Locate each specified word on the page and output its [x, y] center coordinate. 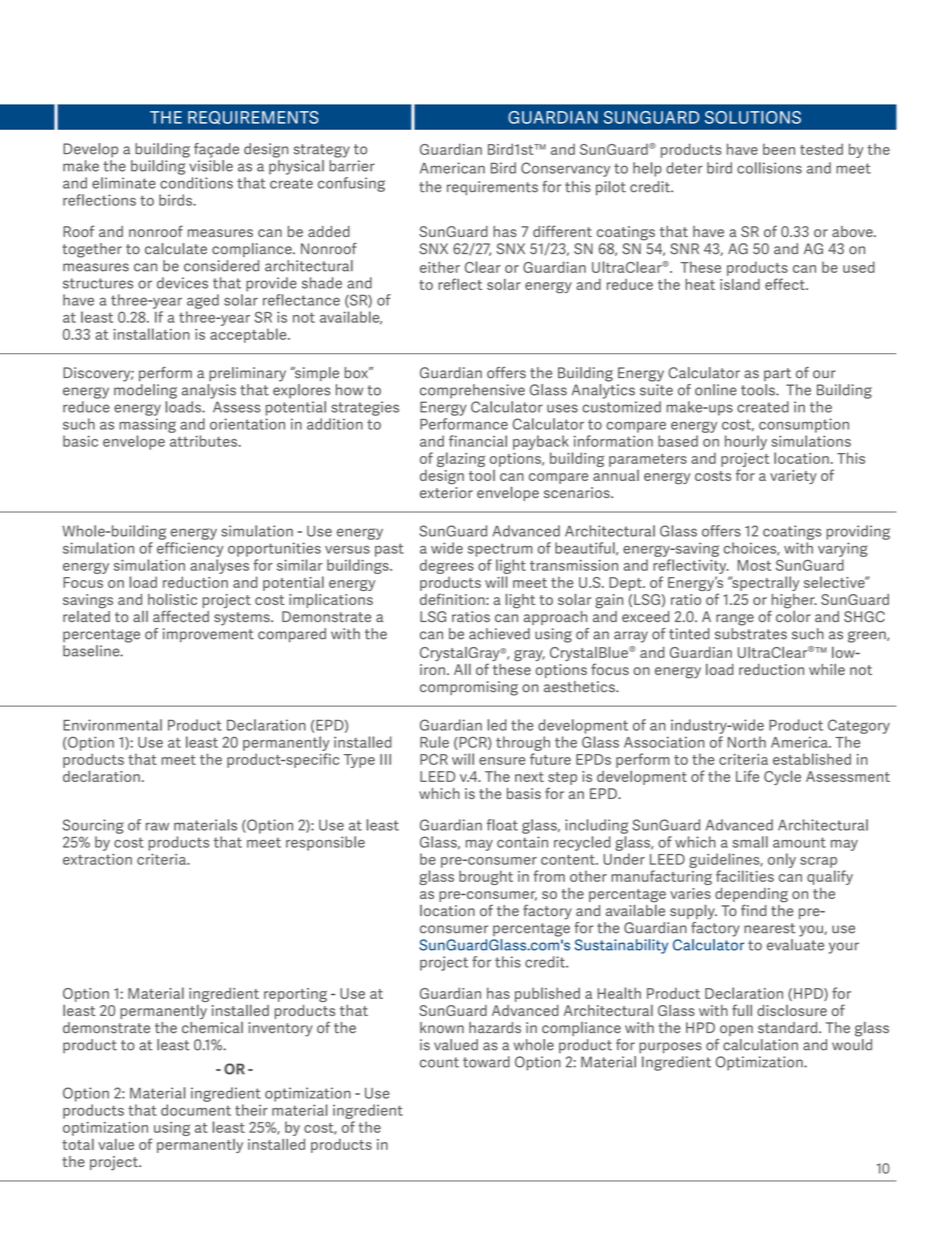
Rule [434, 742]
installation [151, 334]
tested [821, 149]
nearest [770, 928]
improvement [208, 635]
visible [211, 166]
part [777, 374]
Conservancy [565, 169]
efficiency [190, 549]
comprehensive [472, 391]
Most [754, 565]
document [196, 1110]
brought [486, 877]
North [747, 742]
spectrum [500, 550]
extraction [97, 859]
